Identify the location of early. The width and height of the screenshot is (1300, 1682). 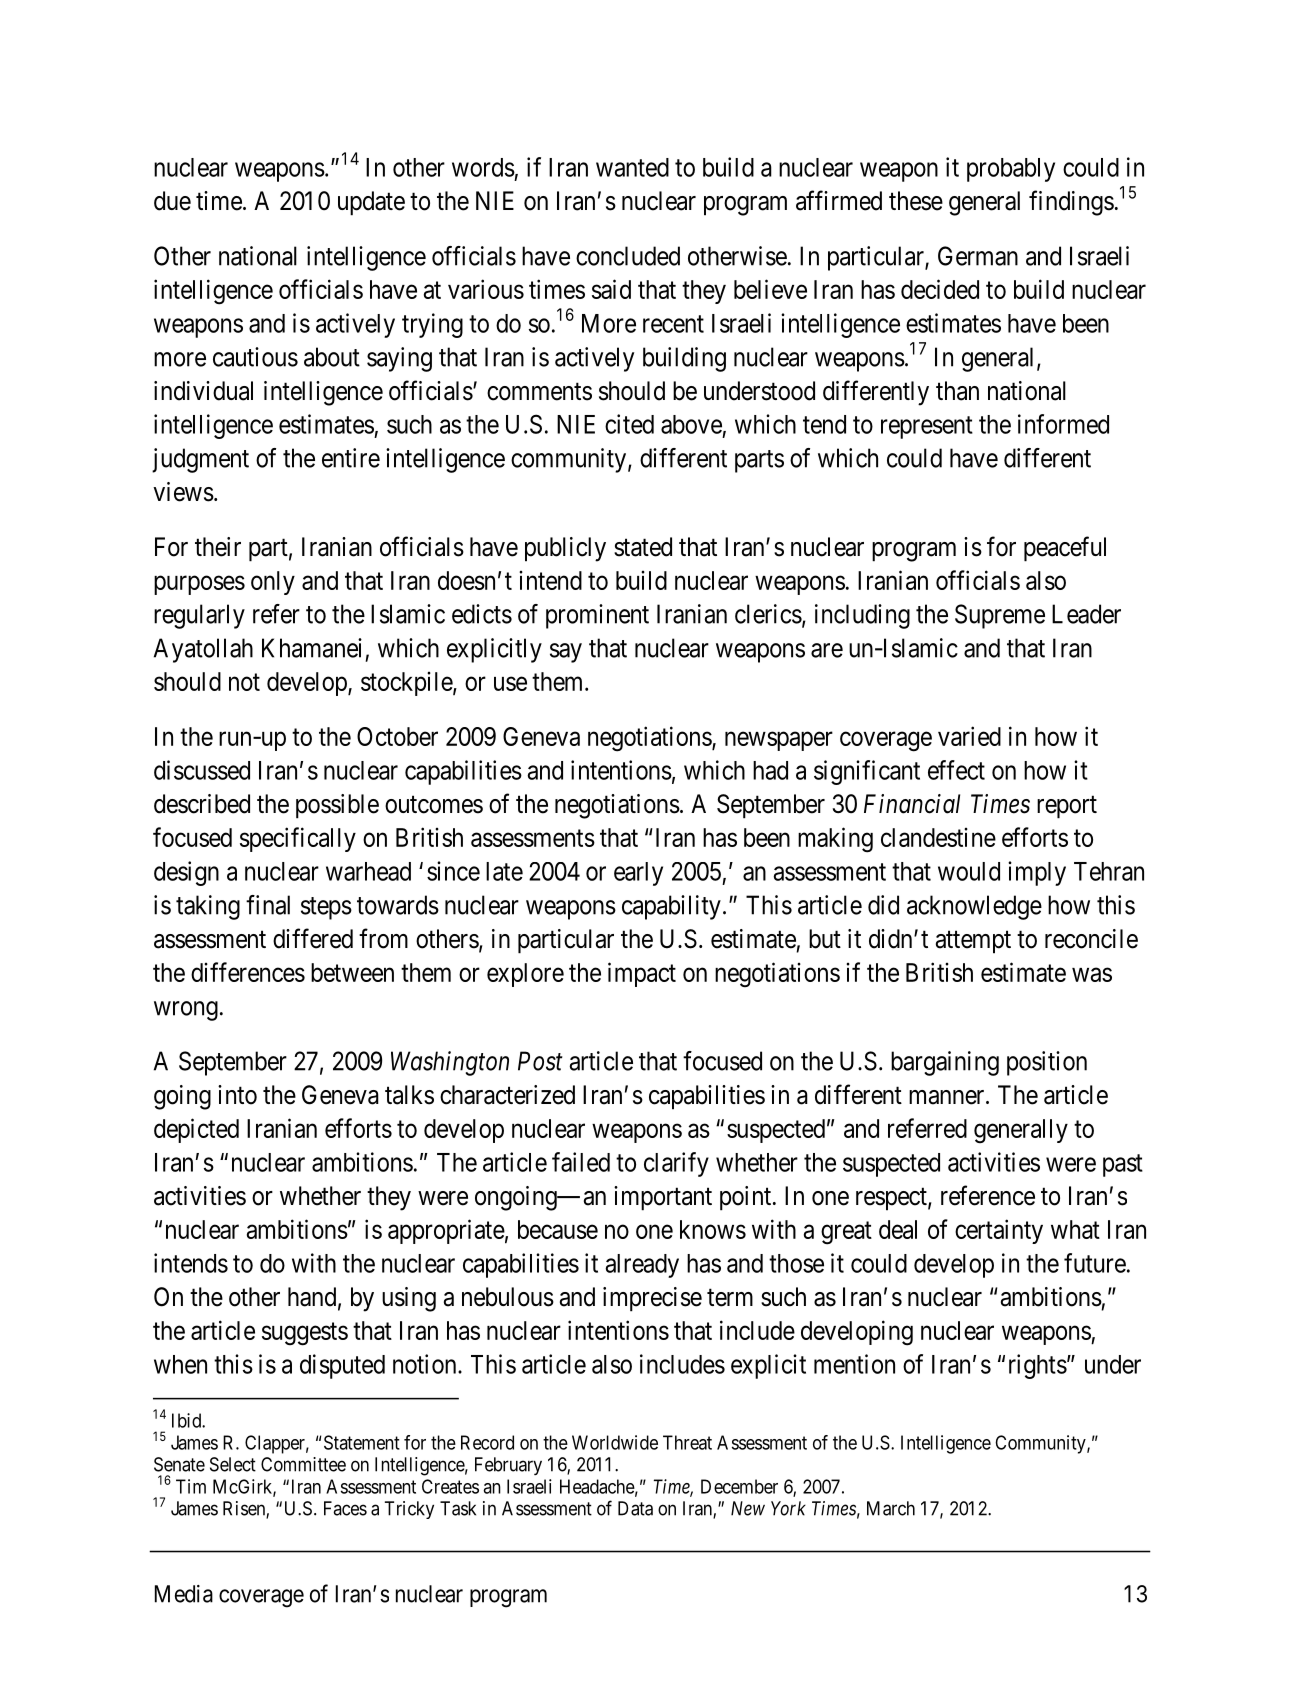
(638, 874).
